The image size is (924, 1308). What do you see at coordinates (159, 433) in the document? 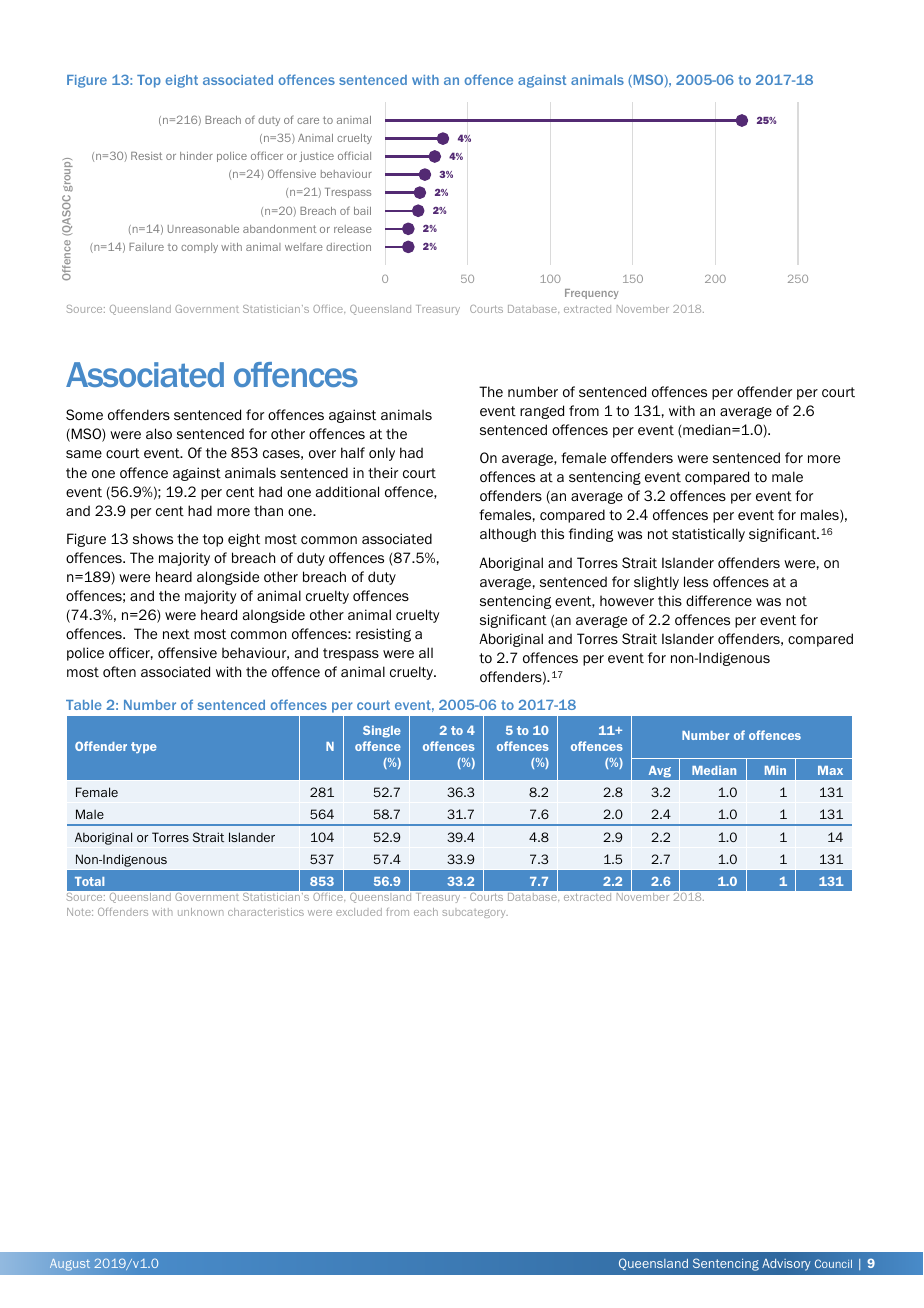
I see `also` at bounding box center [159, 433].
